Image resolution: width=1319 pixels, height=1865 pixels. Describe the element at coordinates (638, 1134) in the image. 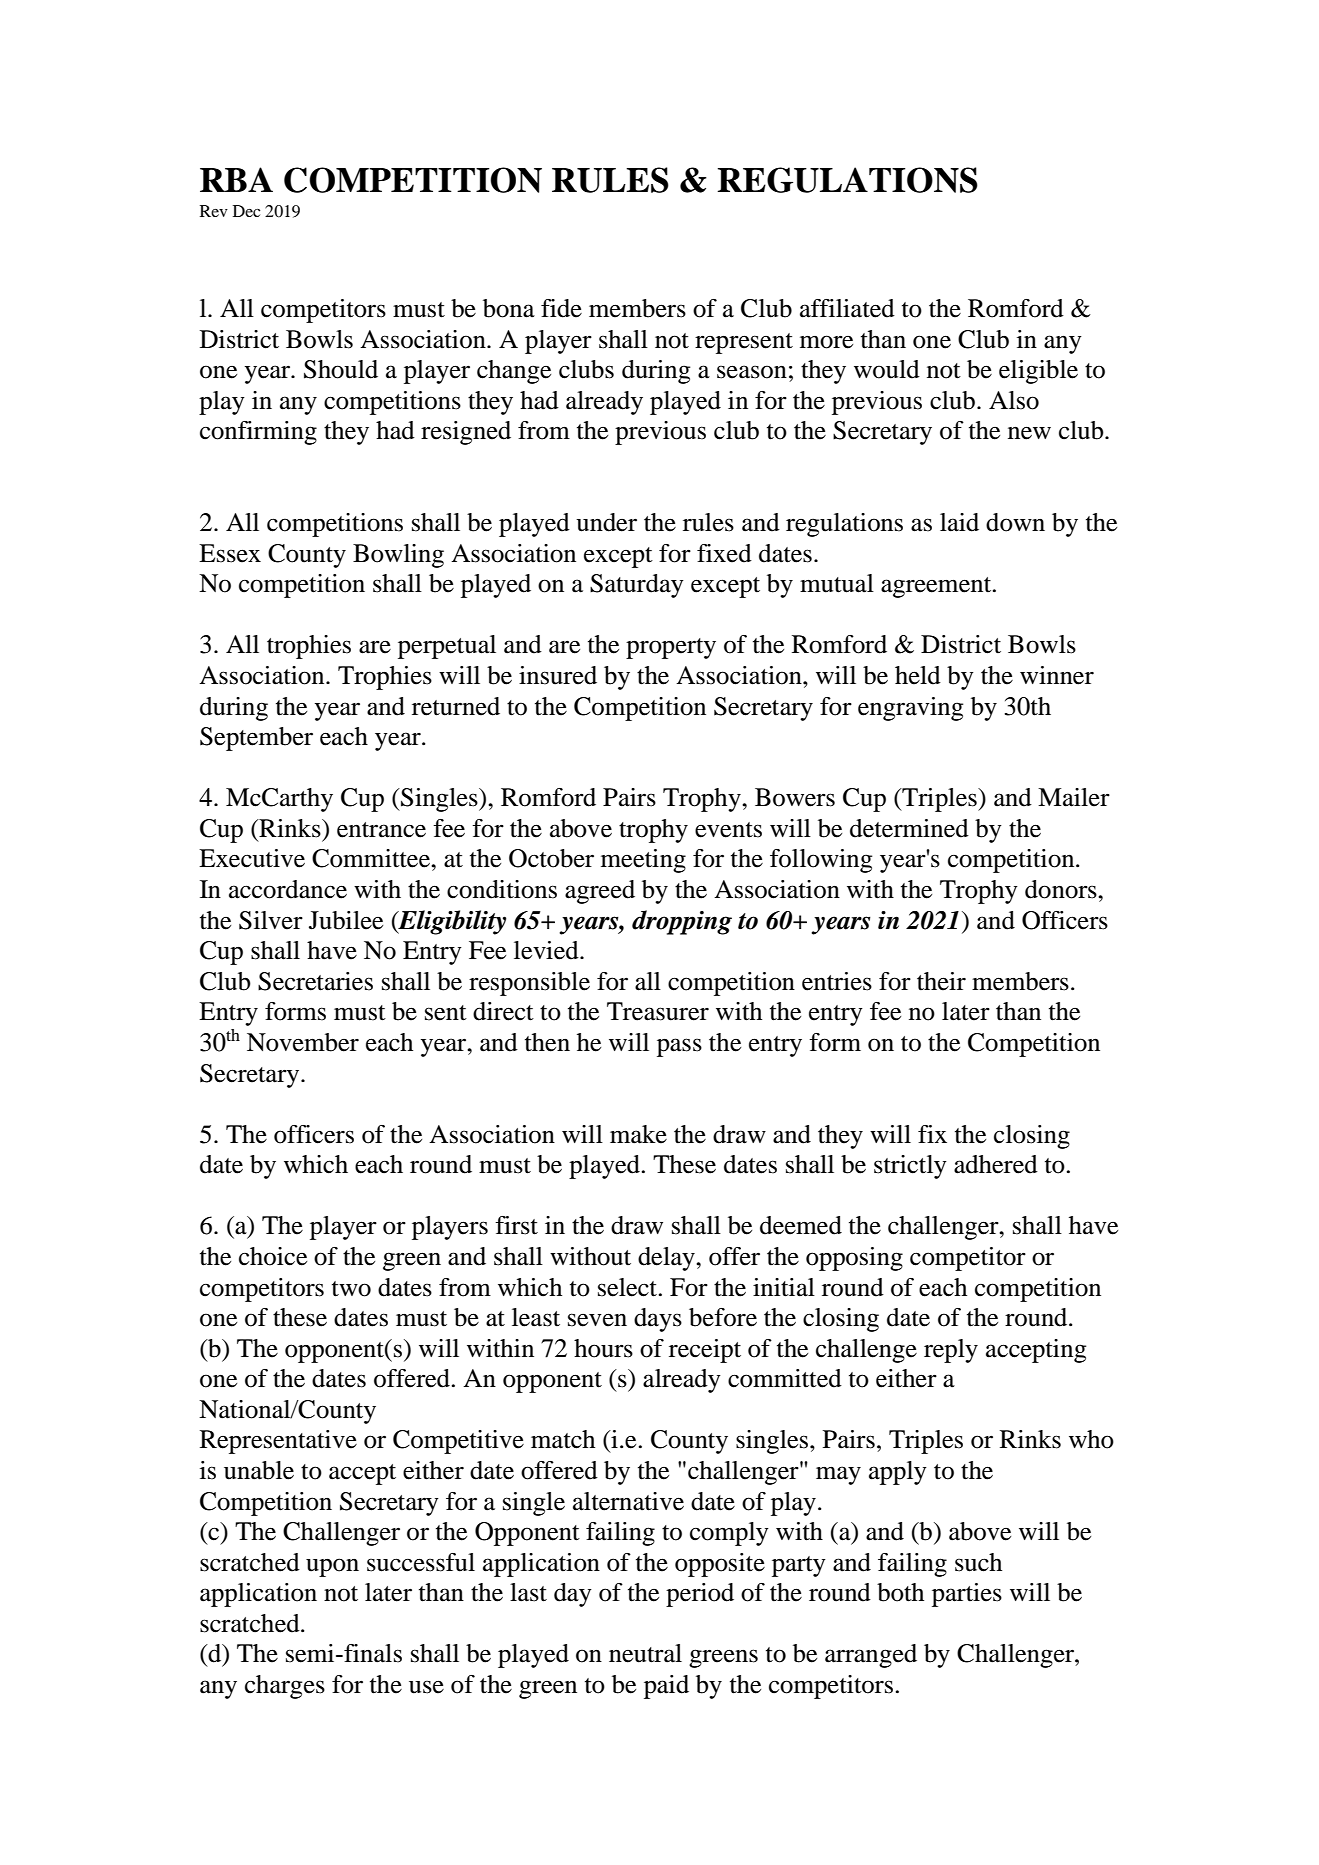

I see `make` at that location.
